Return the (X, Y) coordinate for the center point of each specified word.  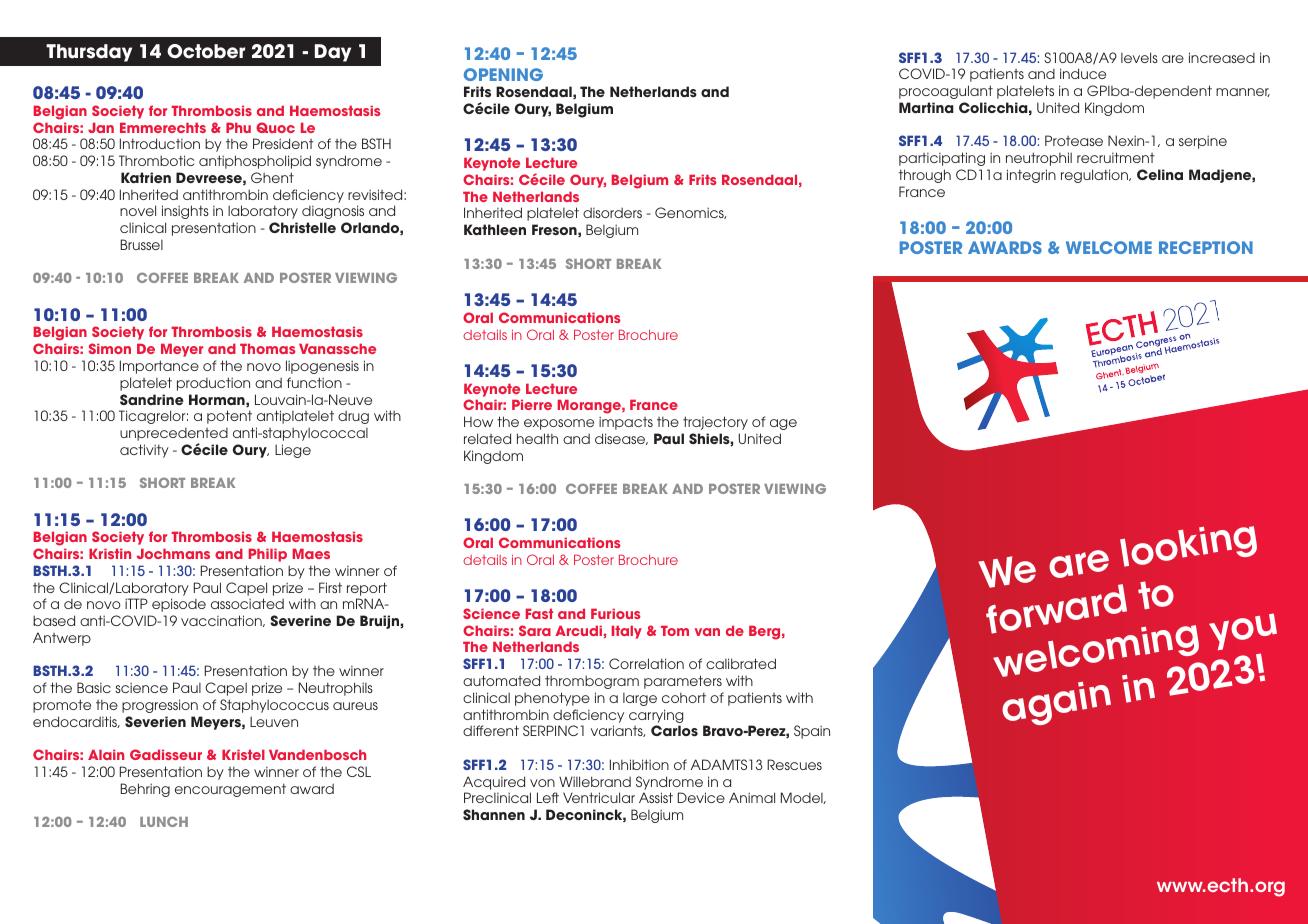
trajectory (715, 423)
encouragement (230, 790)
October (206, 51)
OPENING (503, 74)
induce (1083, 73)
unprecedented (174, 436)
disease (621, 439)
